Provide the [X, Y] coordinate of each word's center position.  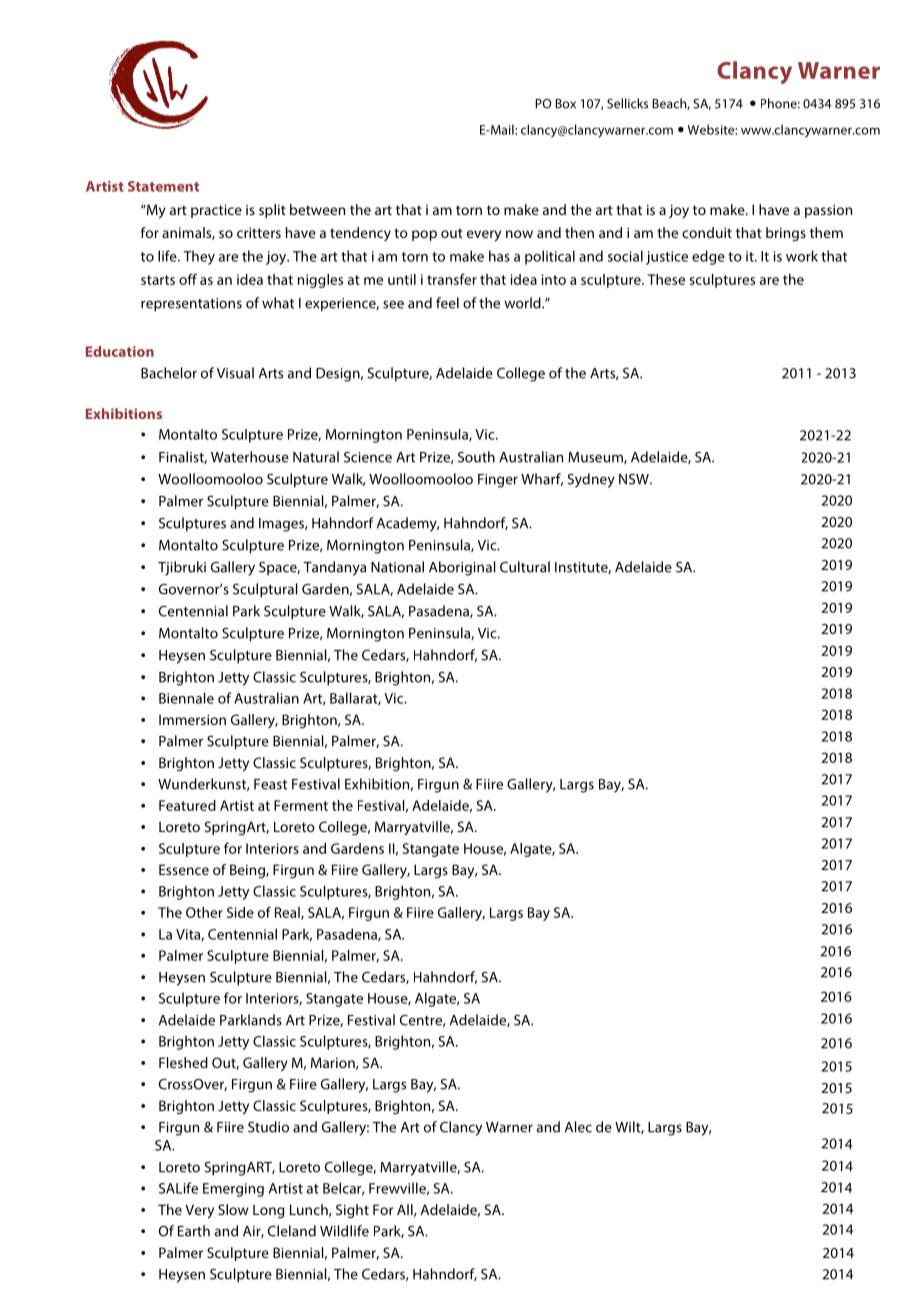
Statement [163, 186]
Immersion [192, 719]
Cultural [525, 567]
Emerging [233, 1190]
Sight [352, 1211]
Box [565, 104]
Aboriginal [462, 568]
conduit [707, 232]
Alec [578, 1127]
